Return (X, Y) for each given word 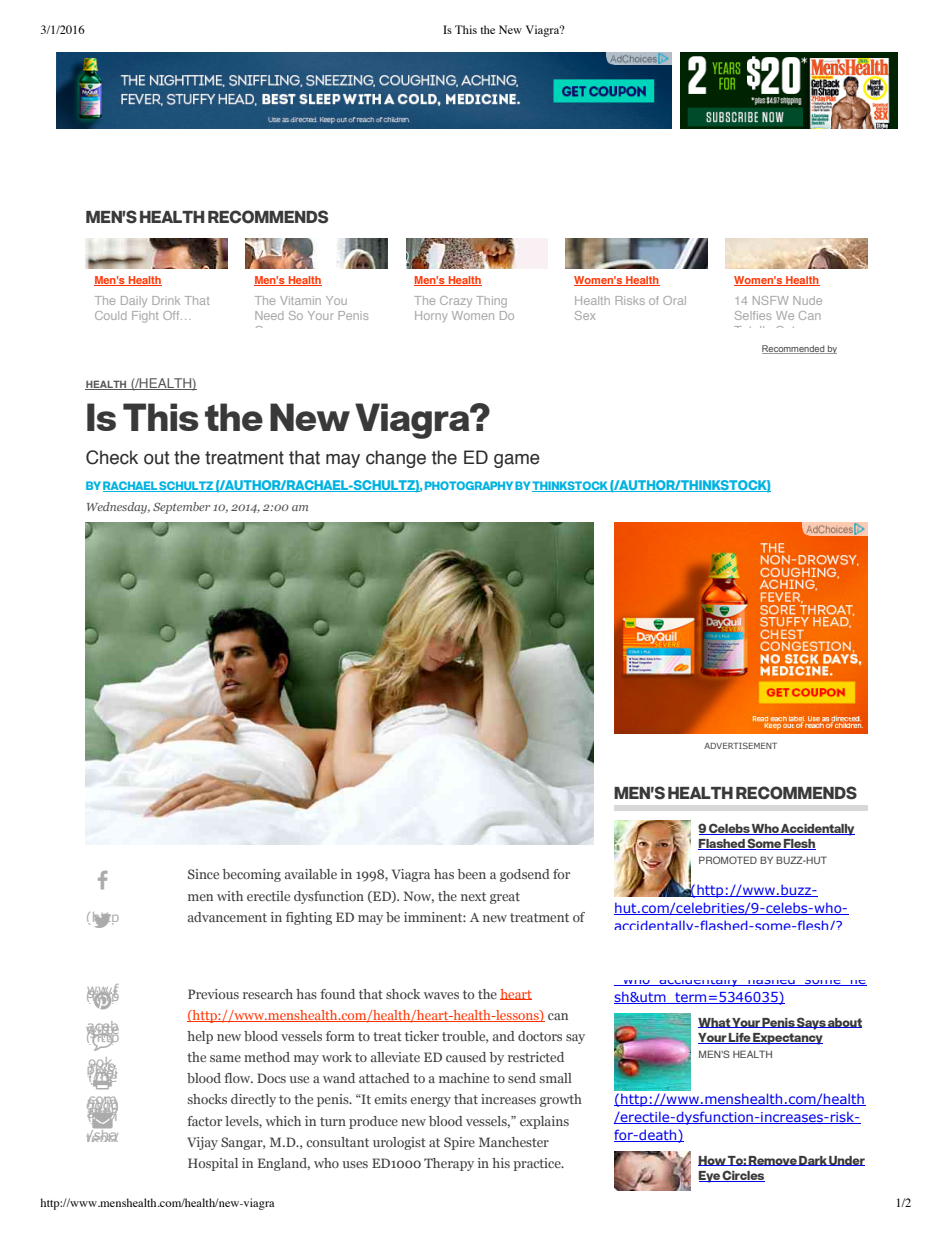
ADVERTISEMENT (740, 745)
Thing (491, 302)
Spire (459, 1143)
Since (203, 874)
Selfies (753, 315)
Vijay (202, 1143)
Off (172, 315)
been (471, 874)
